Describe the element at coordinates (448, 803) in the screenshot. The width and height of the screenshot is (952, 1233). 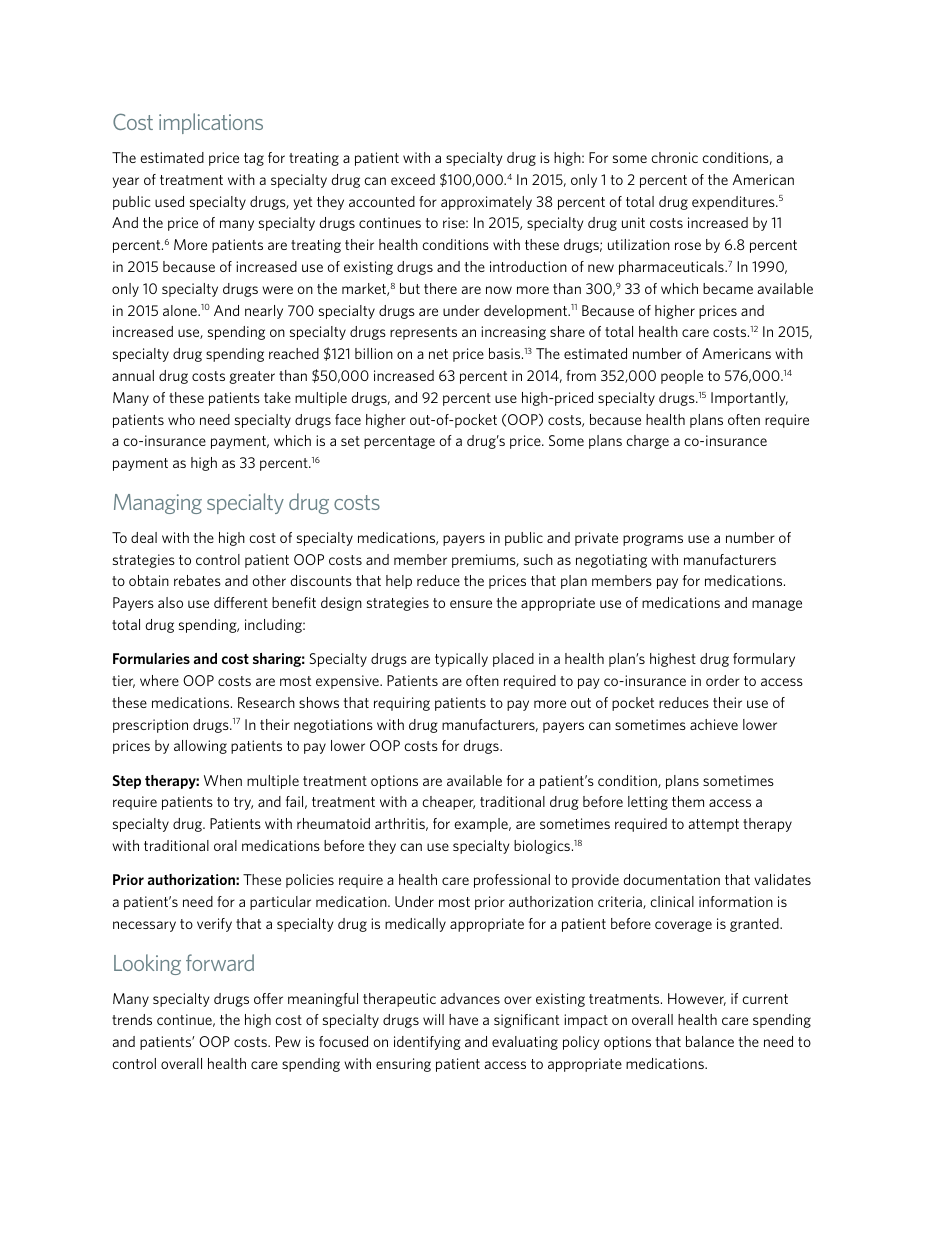
I see `cheaper` at that location.
